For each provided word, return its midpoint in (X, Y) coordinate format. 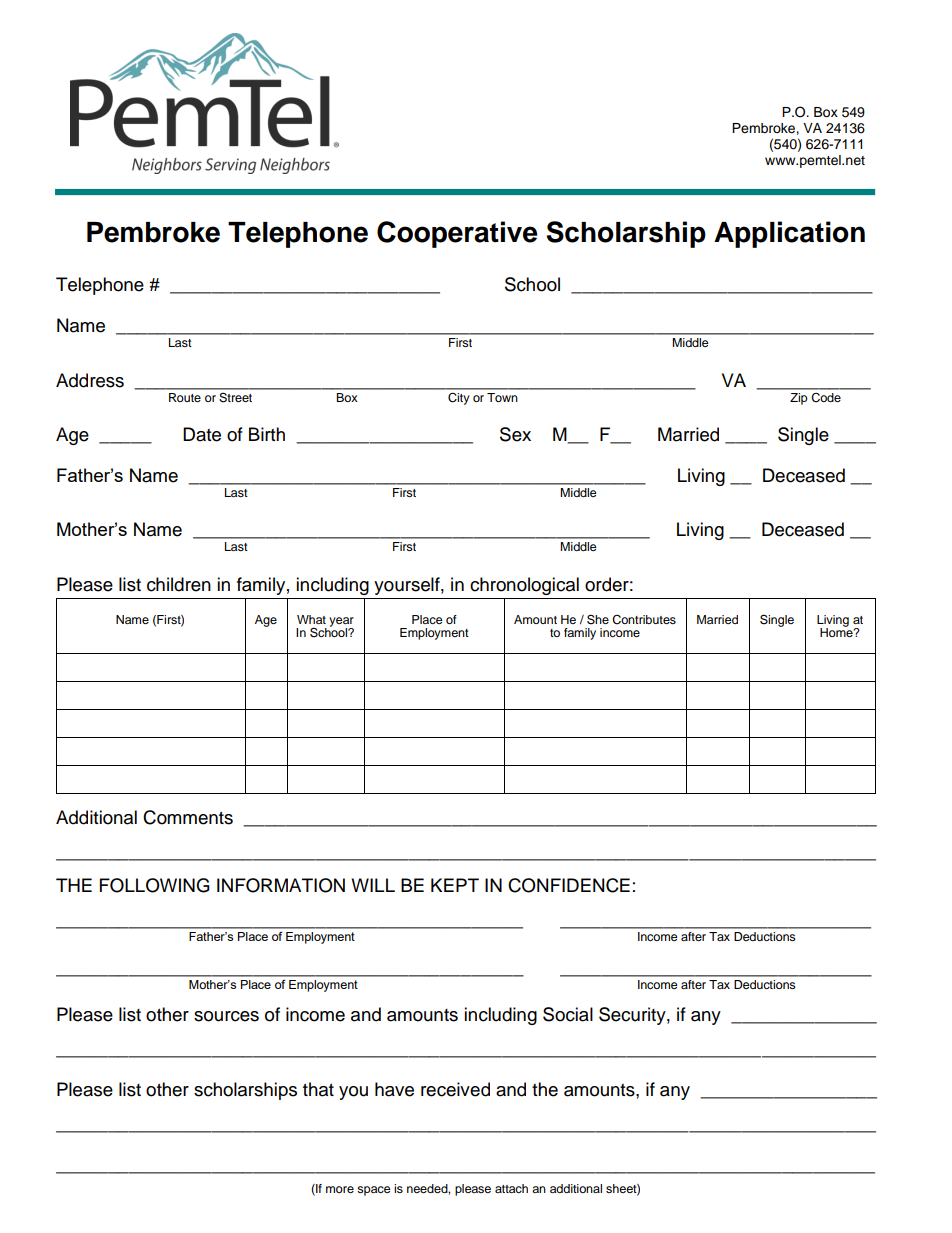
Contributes (644, 620)
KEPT (455, 885)
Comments (188, 817)
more (340, 1189)
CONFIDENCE (569, 885)
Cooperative (457, 234)
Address (90, 380)
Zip (798, 399)
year (341, 623)
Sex (515, 434)
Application (789, 234)
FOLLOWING (155, 885)
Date (202, 434)
